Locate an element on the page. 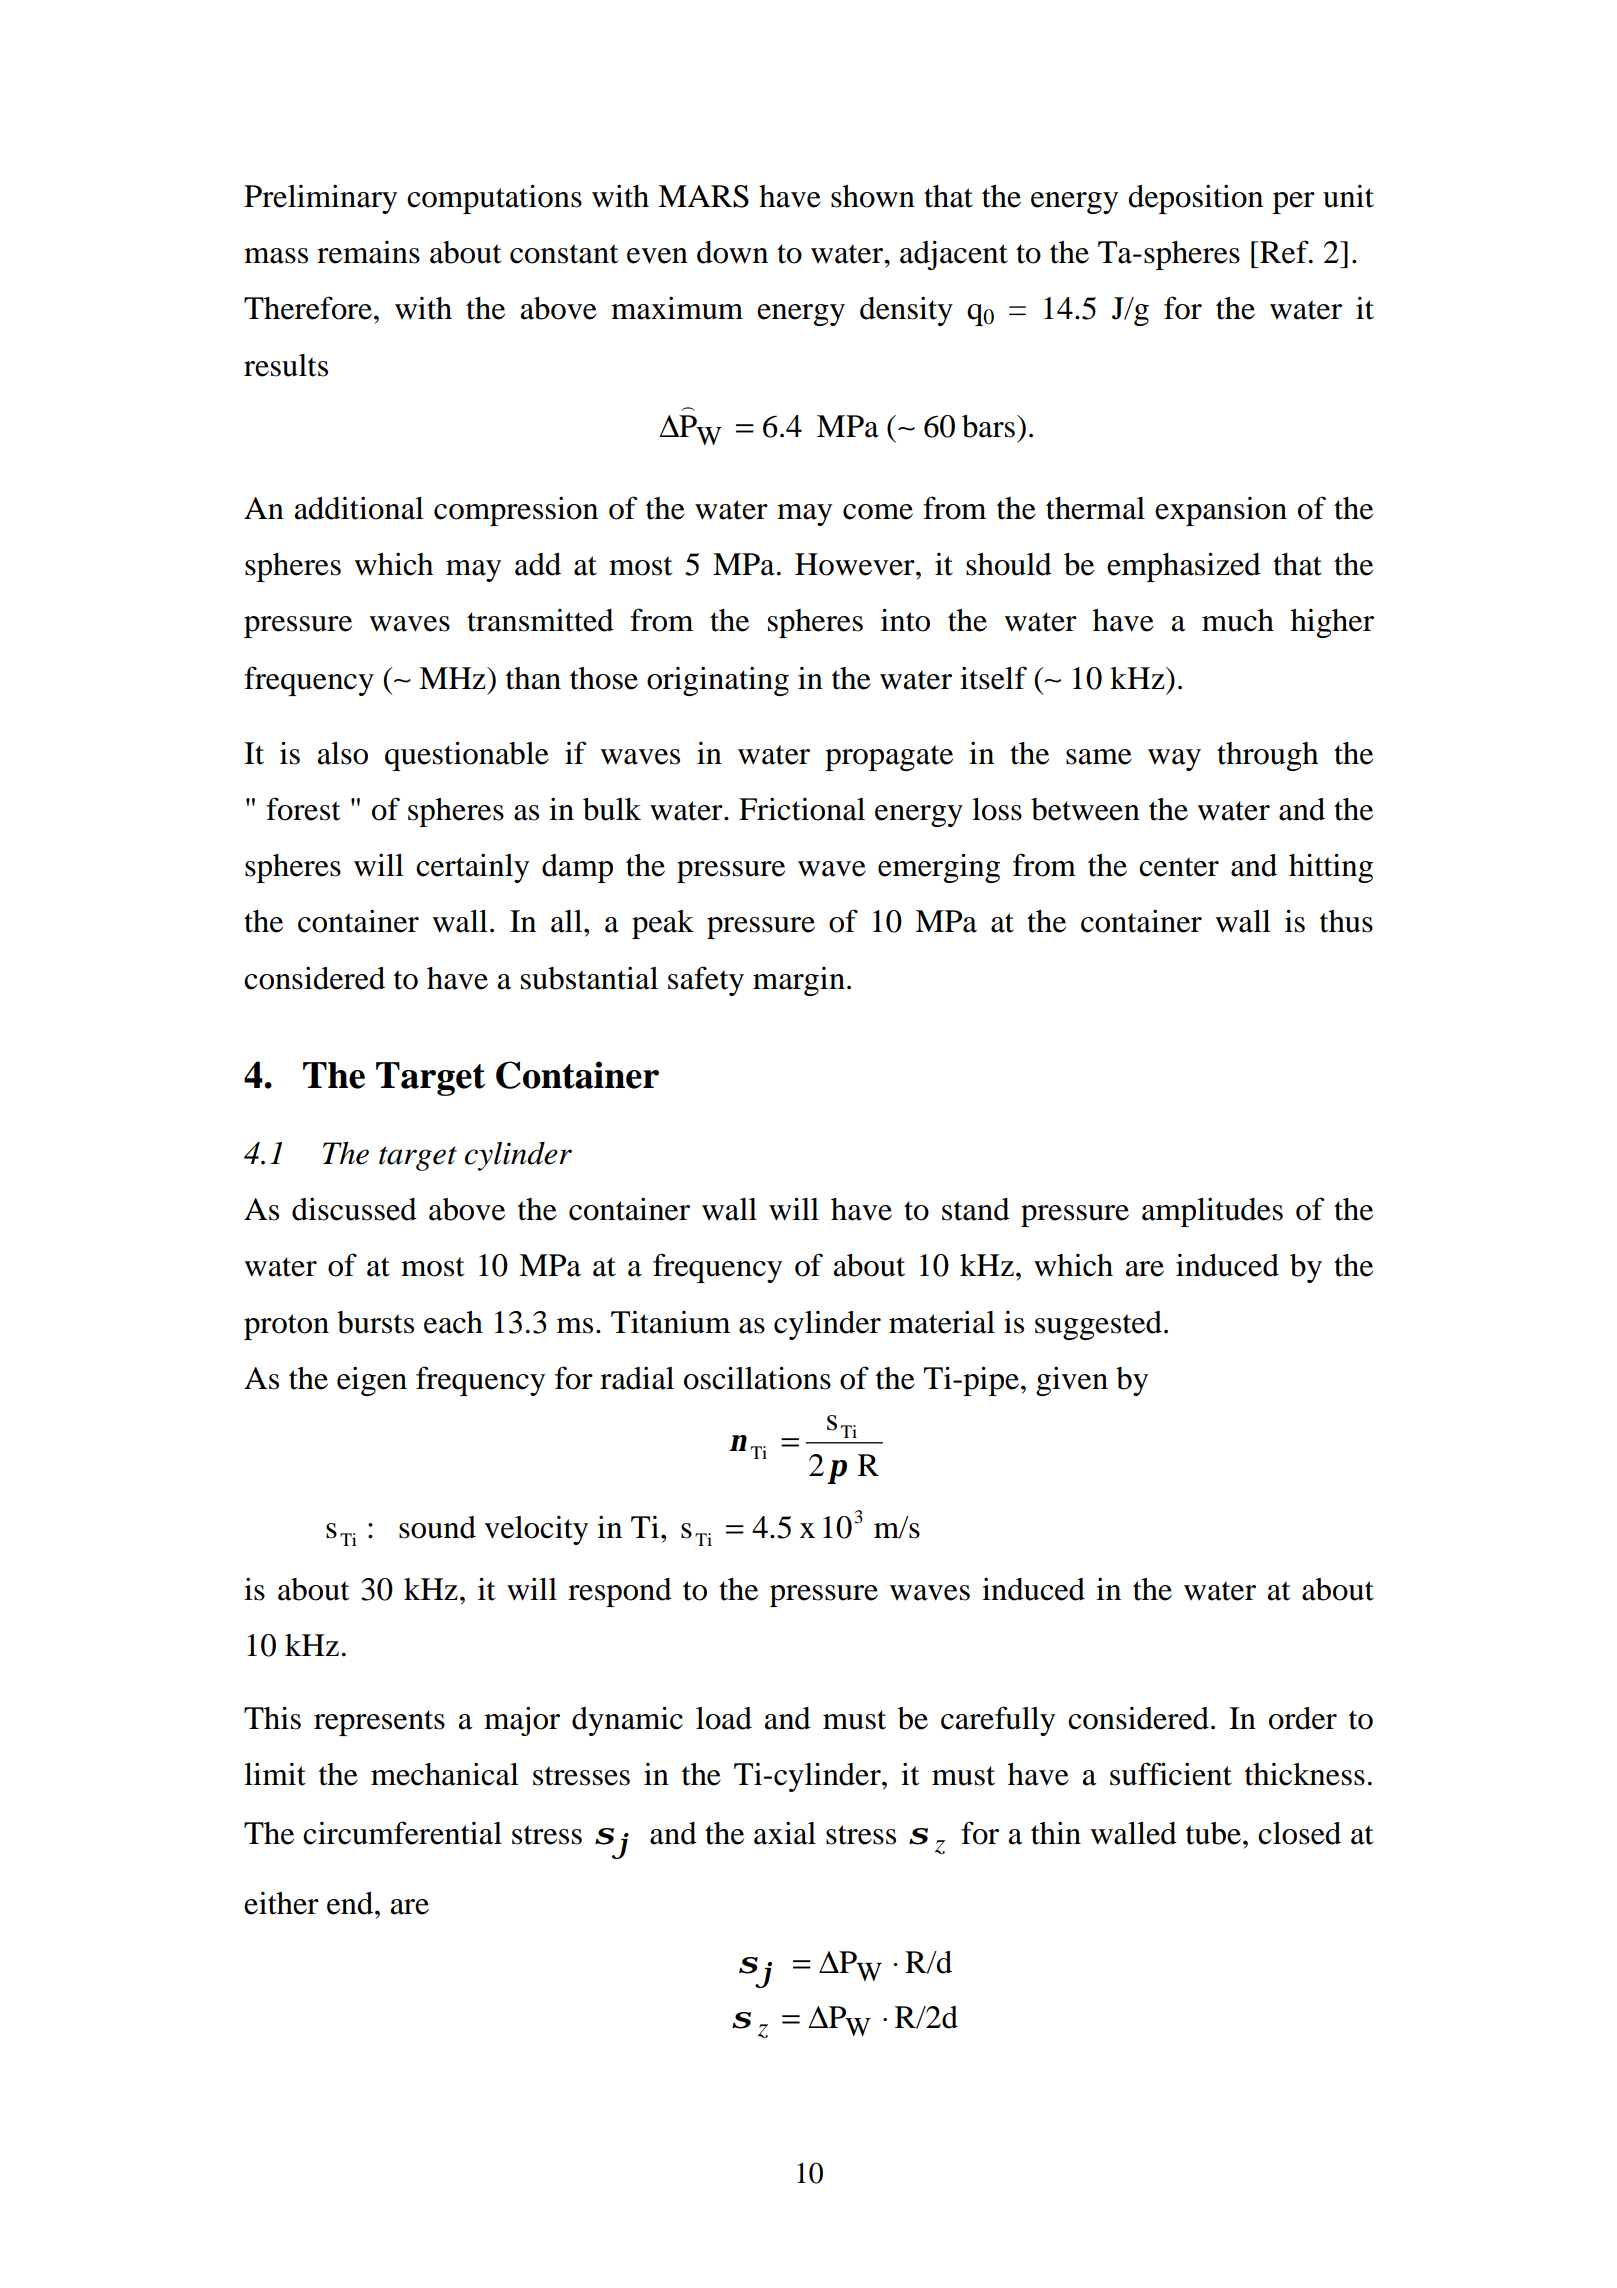  discussed is located at coordinates (354, 1209).
